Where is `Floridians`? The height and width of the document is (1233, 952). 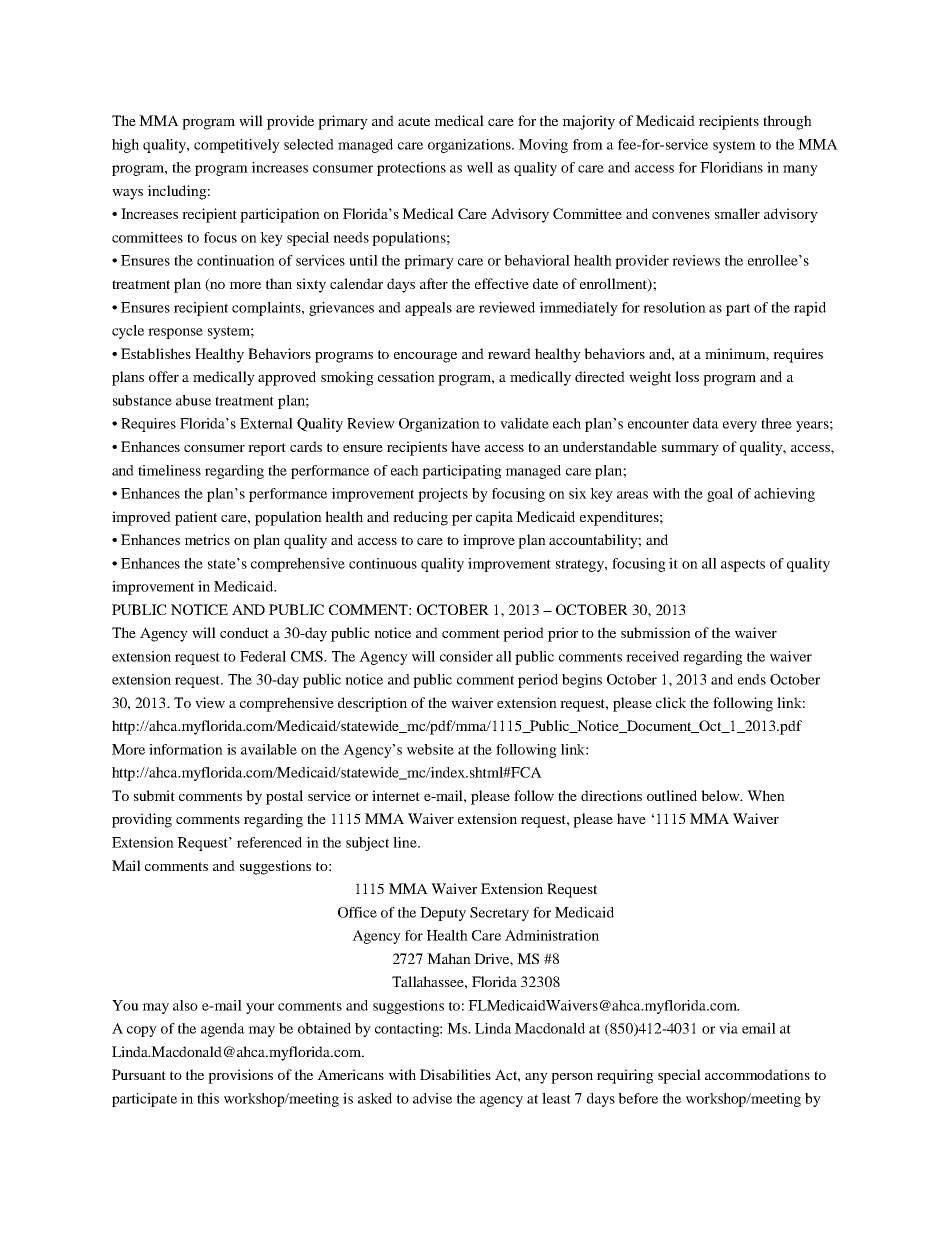 Floridians is located at coordinates (731, 167).
